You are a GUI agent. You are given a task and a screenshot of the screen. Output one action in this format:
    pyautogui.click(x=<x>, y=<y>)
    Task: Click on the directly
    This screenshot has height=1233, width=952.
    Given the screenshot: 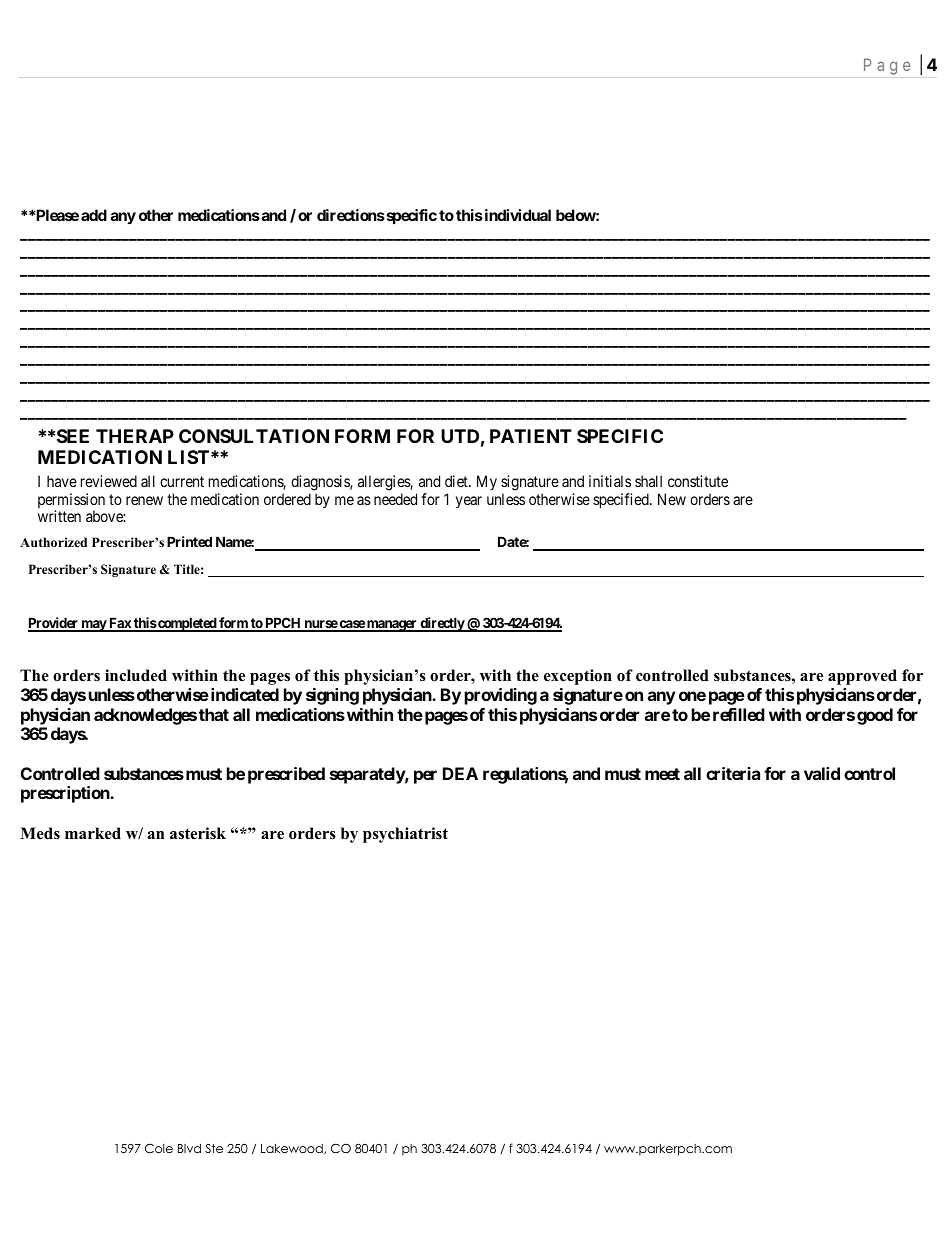 What is the action you would take?
    pyautogui.click(x=442, y=624)
